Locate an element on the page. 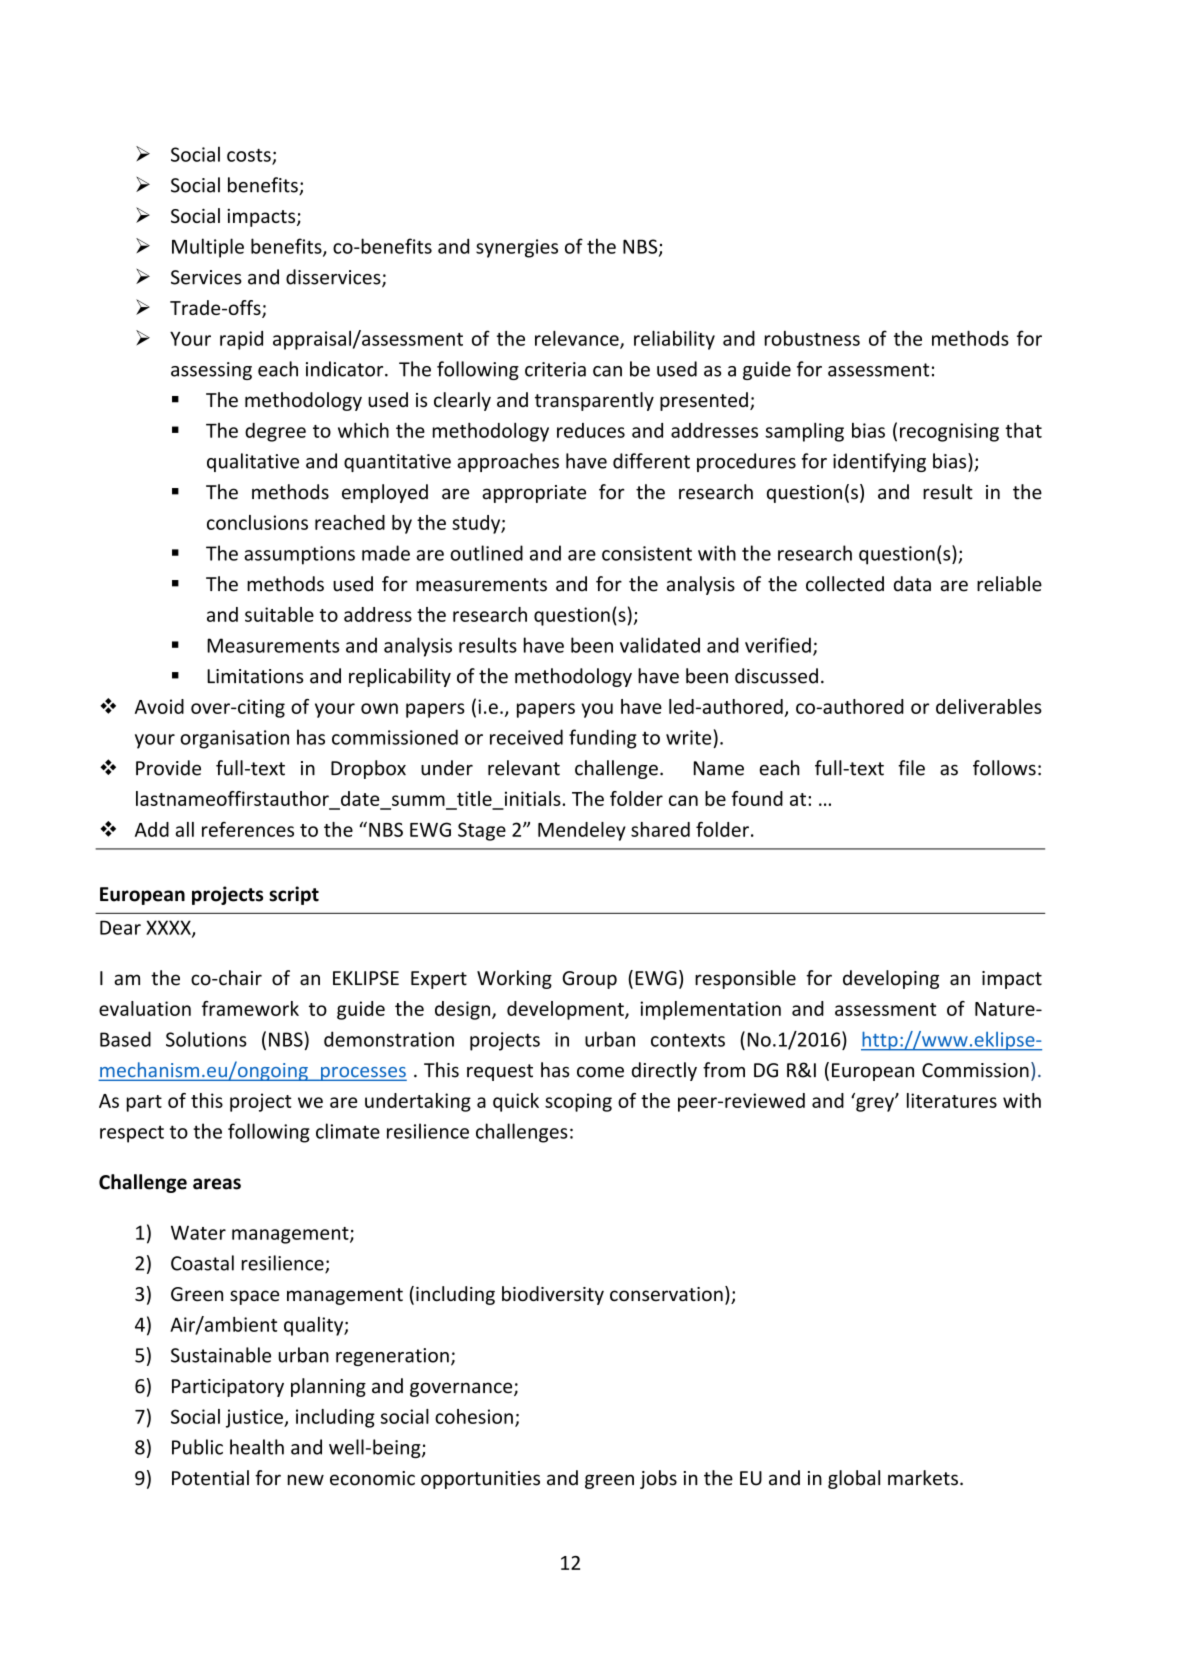 This image has height=1673, width=1183. relevant is located at coordinates (524, 768).
